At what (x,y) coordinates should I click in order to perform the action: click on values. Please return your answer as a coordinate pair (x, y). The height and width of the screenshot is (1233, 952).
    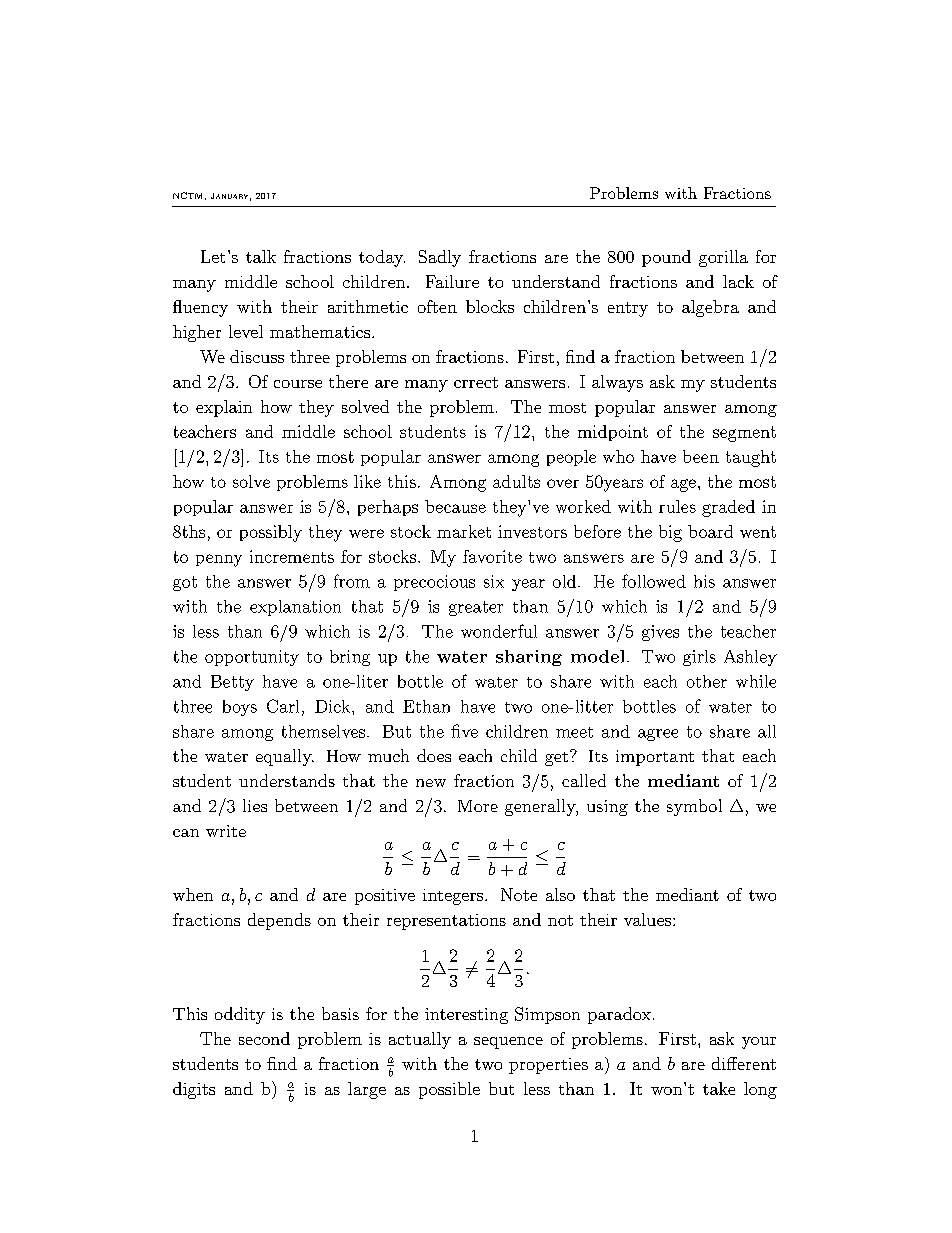
    Looking at the image, I should click on (647, 919).
